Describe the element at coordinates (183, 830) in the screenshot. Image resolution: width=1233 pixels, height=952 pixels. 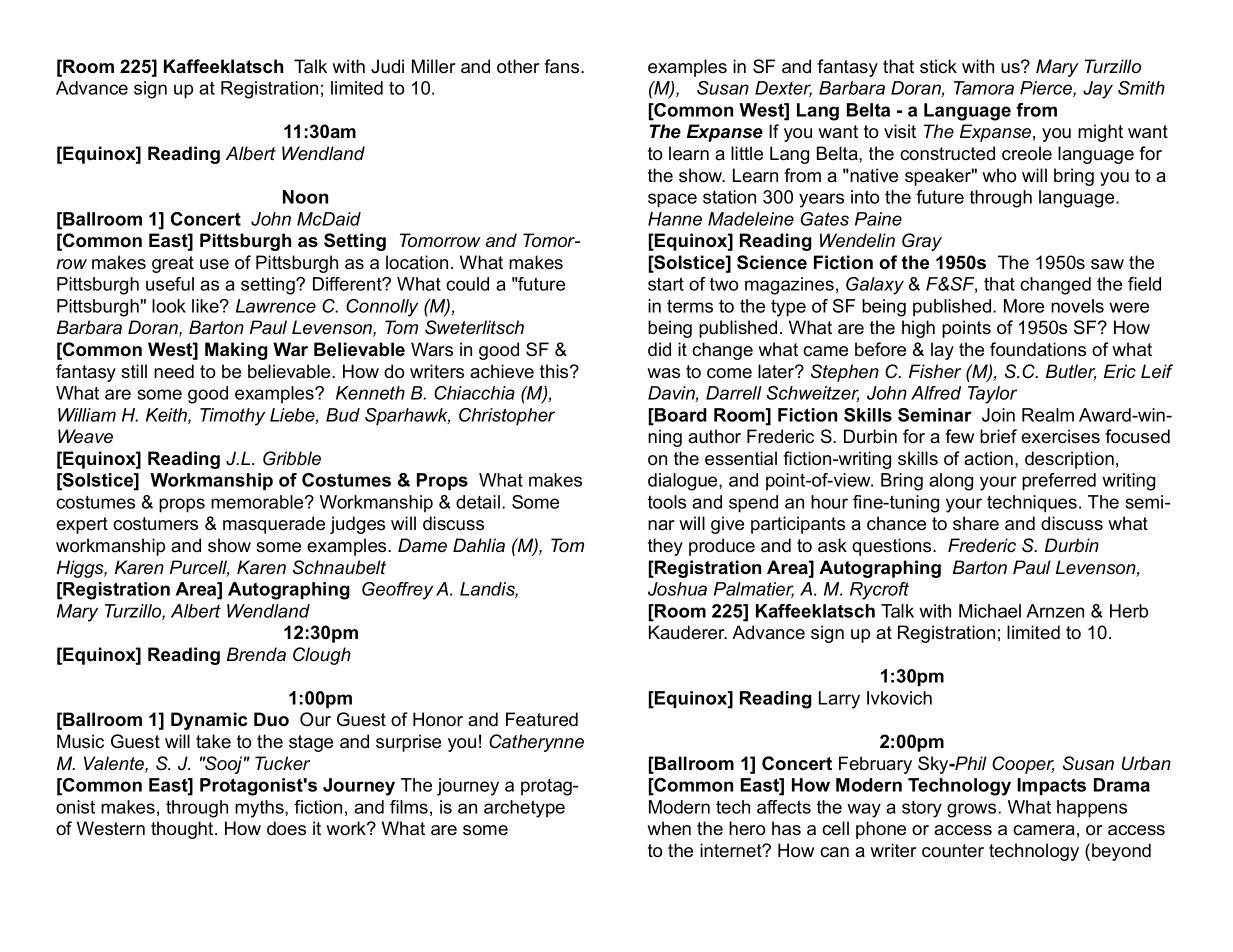
I see `thought` at that location.
